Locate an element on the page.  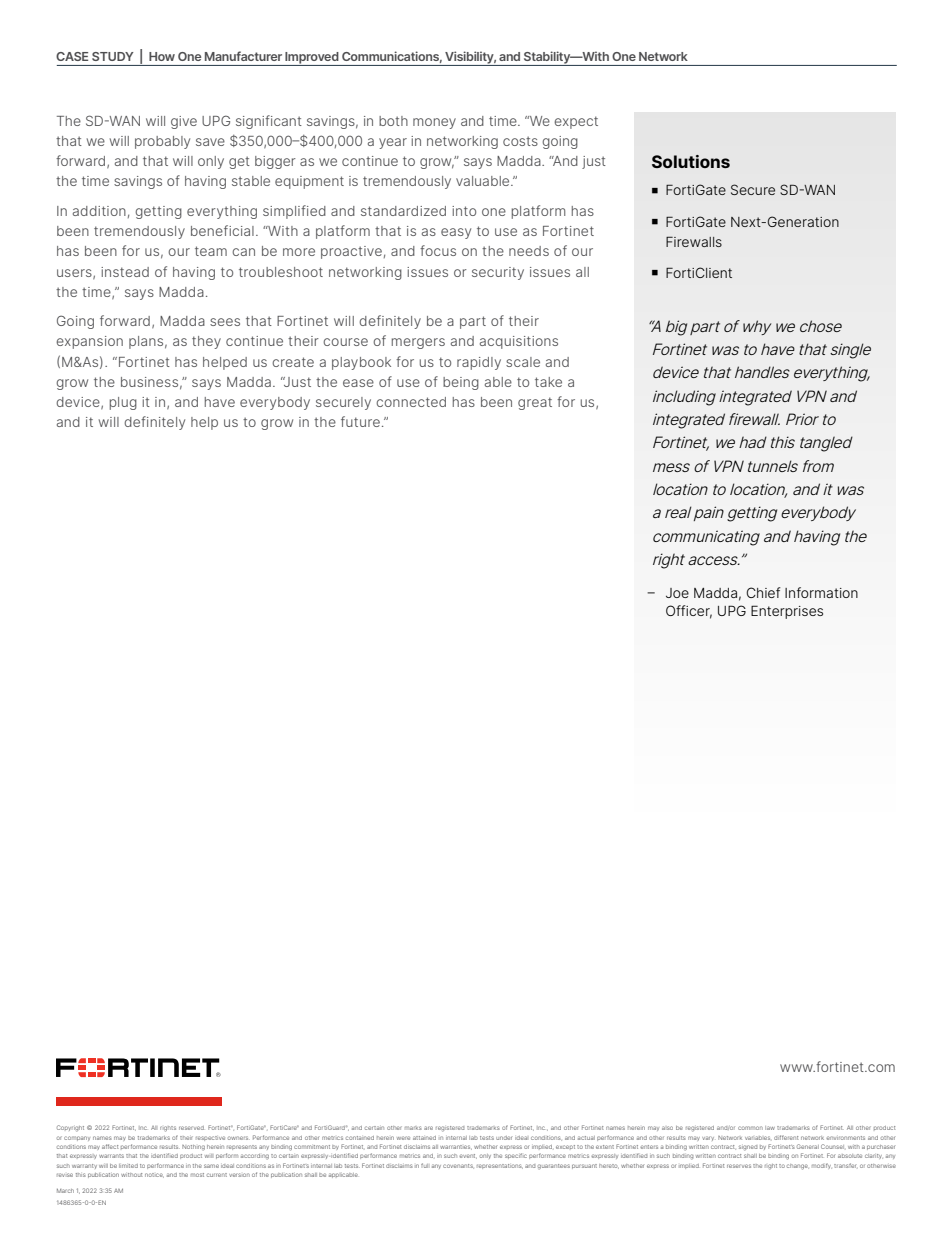
notice is located at coordinates (154, 1175).
